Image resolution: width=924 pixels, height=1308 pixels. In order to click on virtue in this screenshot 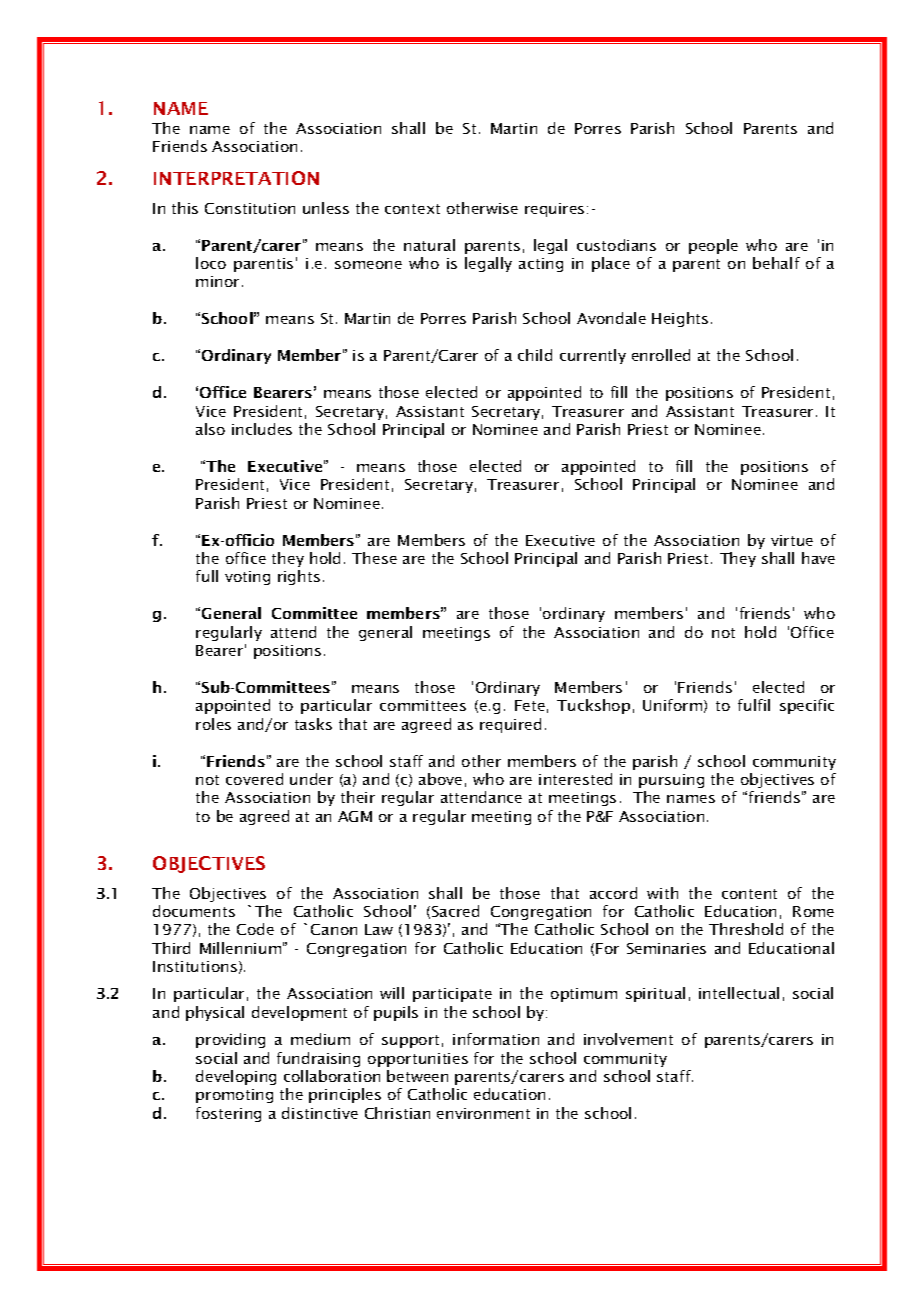, I will do `click(792, 540)`.
